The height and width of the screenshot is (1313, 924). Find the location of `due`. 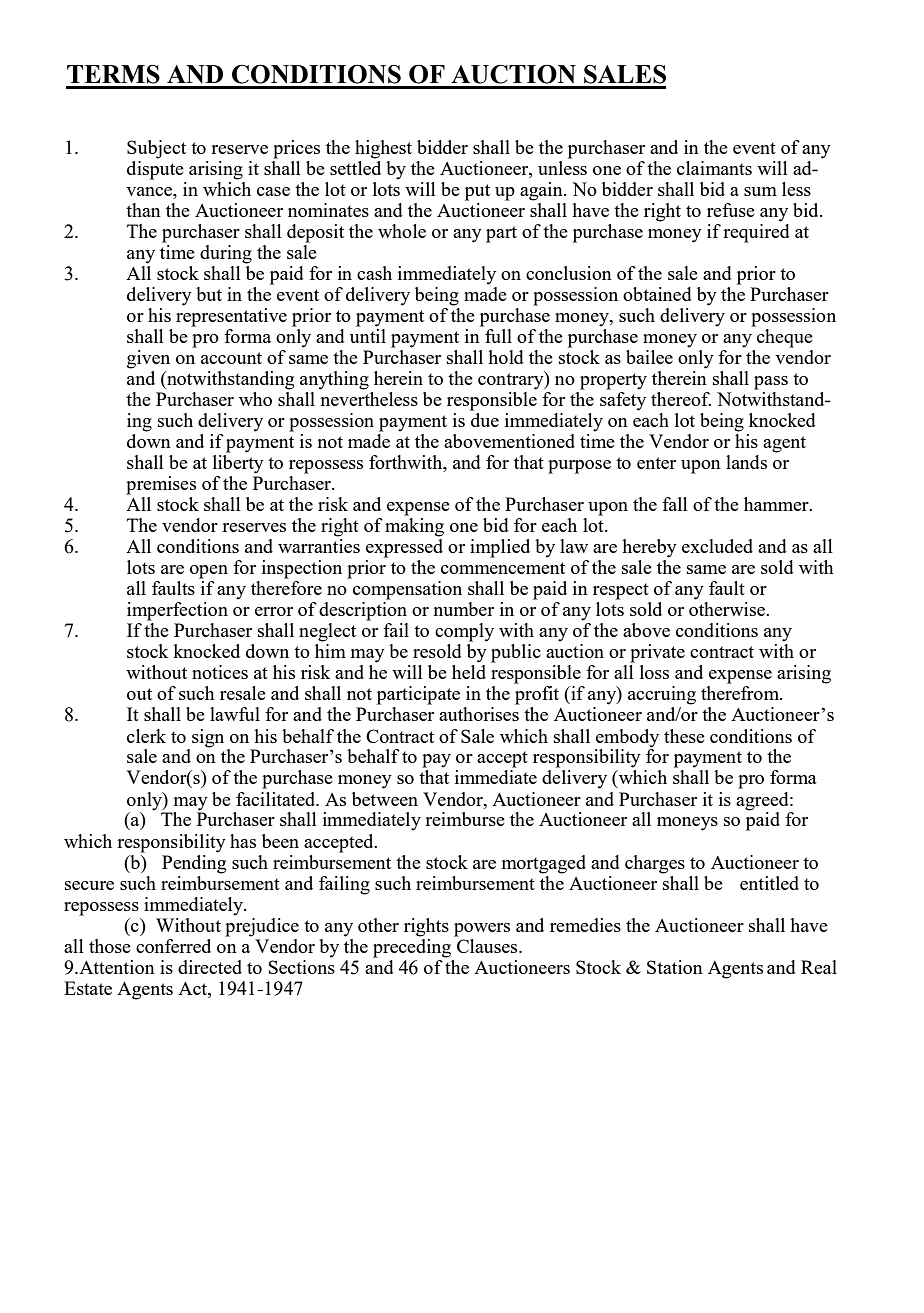

due is located at coordinates (485, 420).
